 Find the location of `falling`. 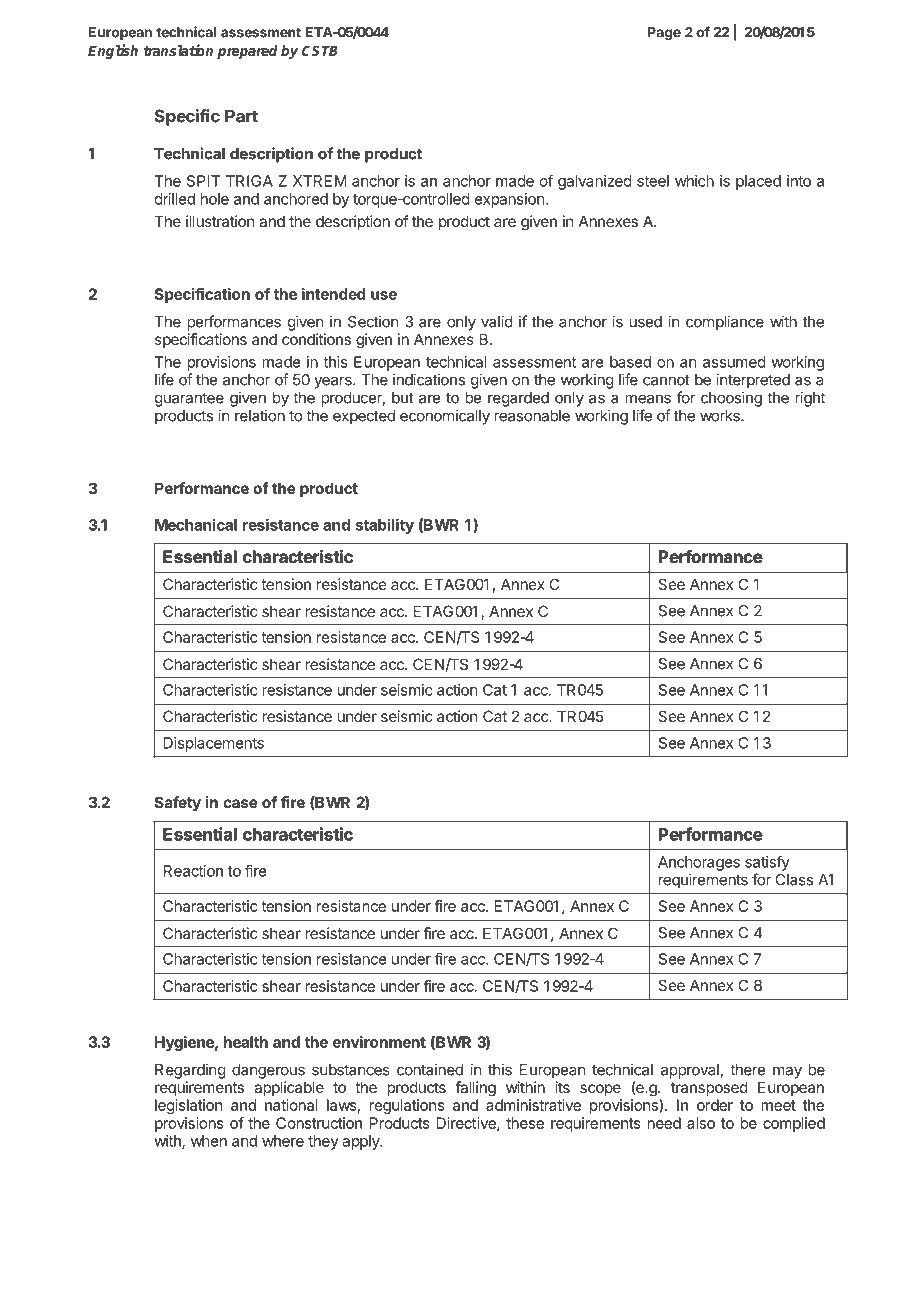

falling is located at coordinates (475, 1089).
